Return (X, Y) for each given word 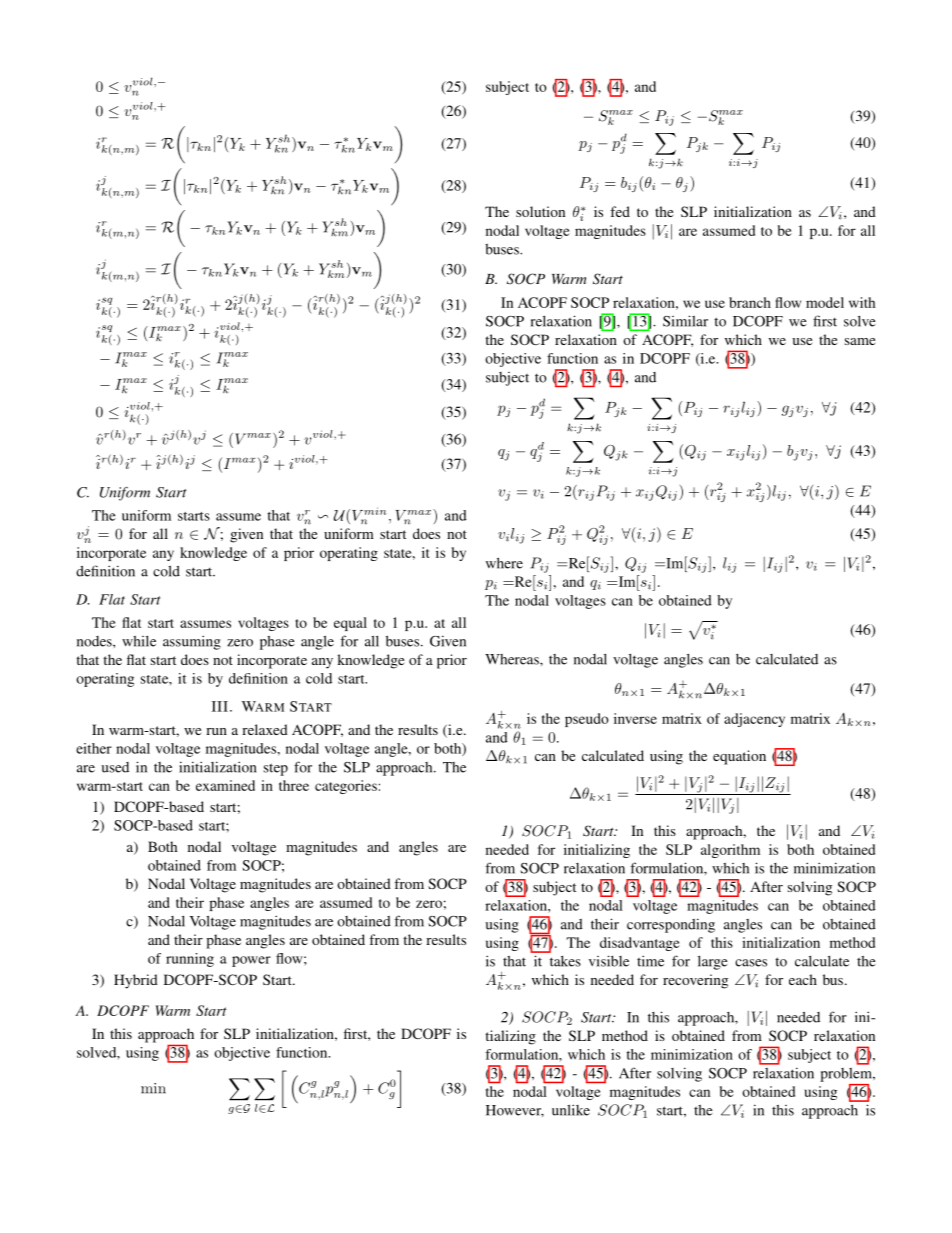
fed (620, 211)
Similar (685, 321)
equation (739, 757)
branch (750, 302)
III (220, 706)
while (139, 641)
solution (540, 211)
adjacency (754, 720)
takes (565, 961)
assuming (192, 642)
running (190, 960)
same (860, 341)
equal (350, 624)
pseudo (587, 720)
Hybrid (136, 981)
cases (751, 963)
